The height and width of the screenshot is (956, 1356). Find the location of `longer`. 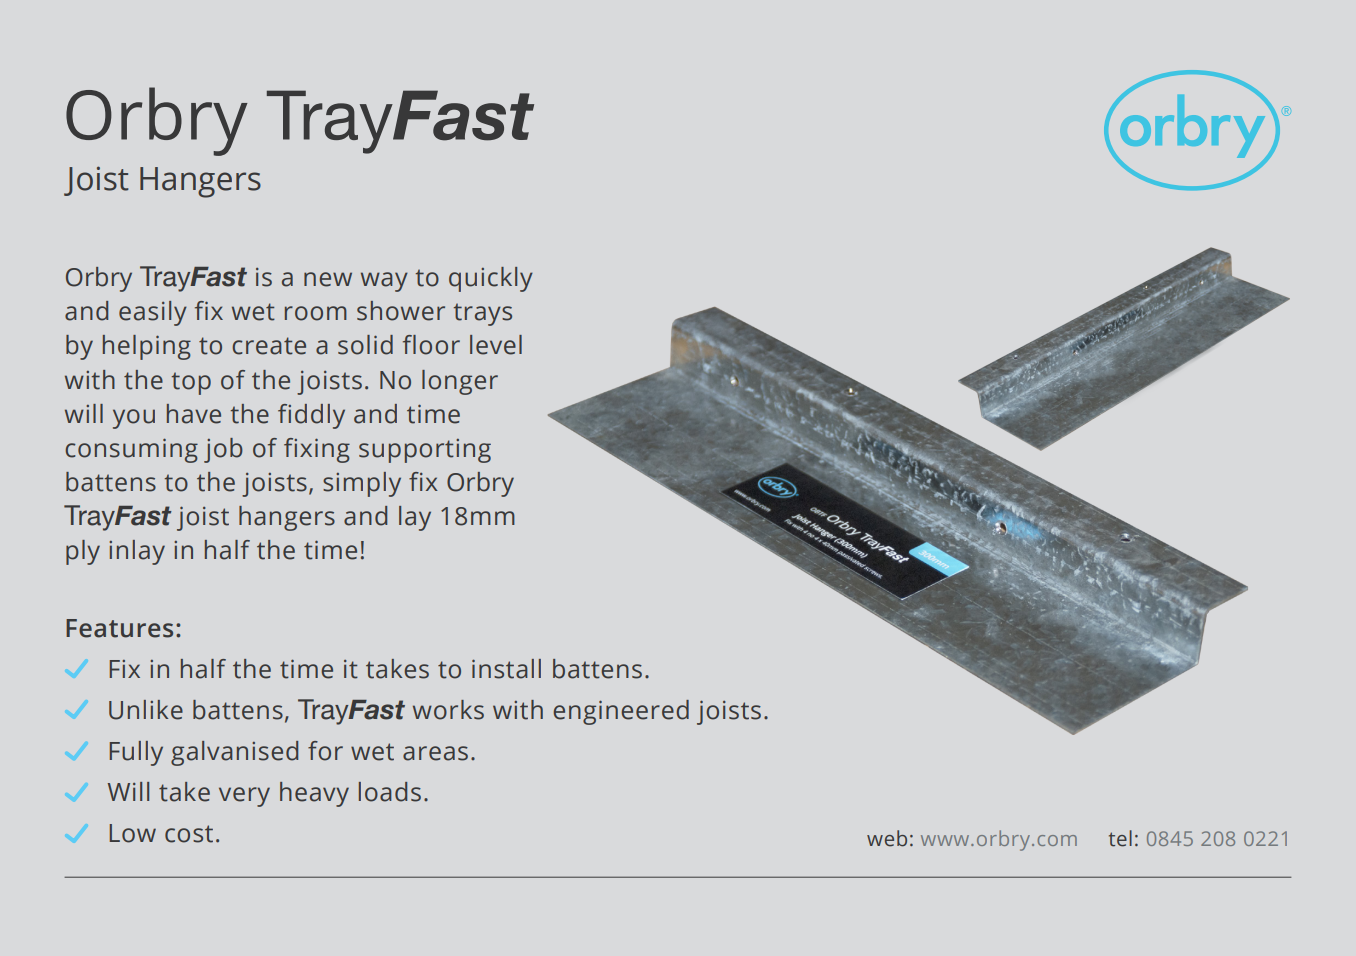

longer is located at coordinates (460, 382).
